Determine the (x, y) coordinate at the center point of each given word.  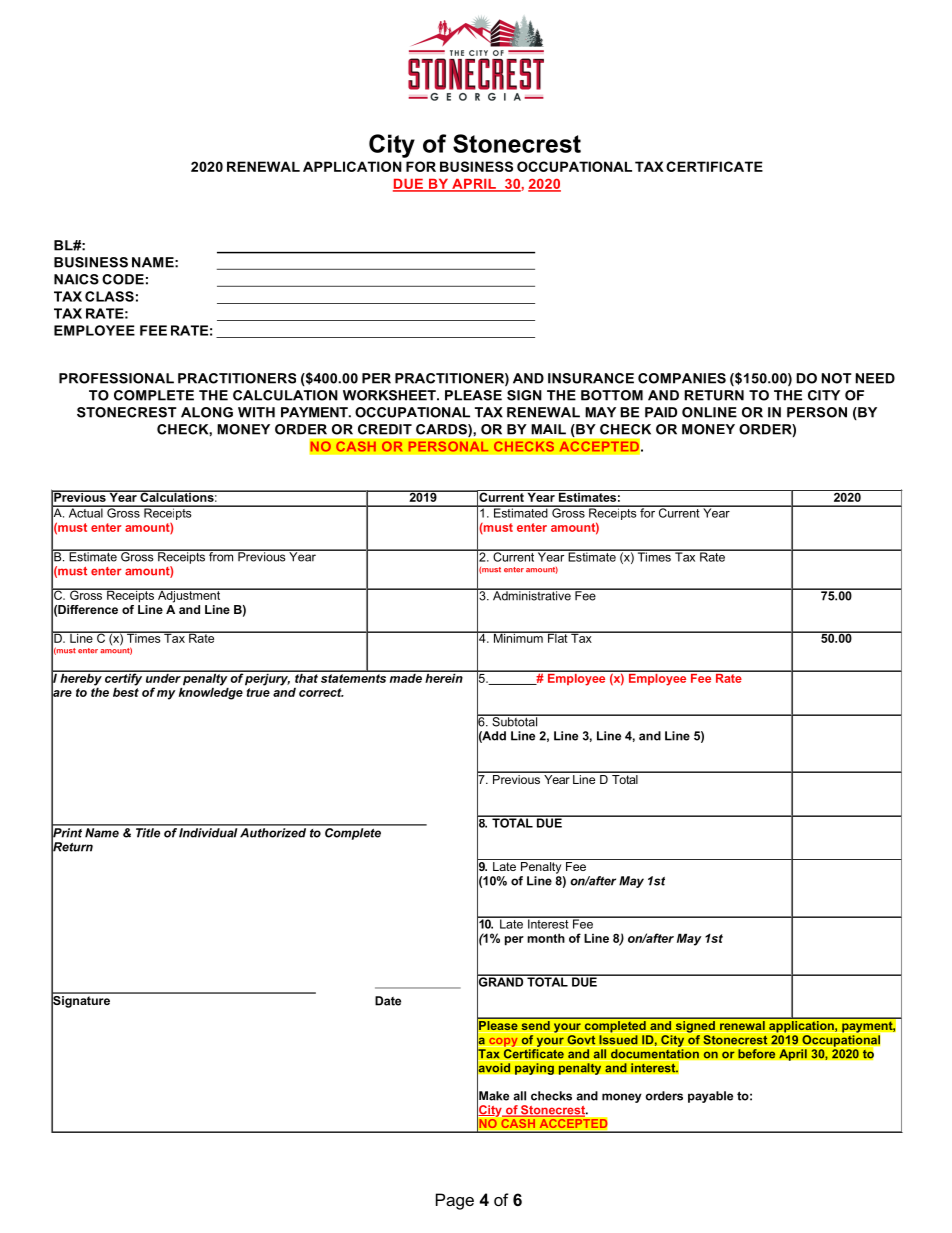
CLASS (109, 296)
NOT (837, 378)
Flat (557, 637)
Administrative (532, 595)
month (546, 938)
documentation (655, 1054)
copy (503, 1042)
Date (388, 1001)
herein (444, 677)
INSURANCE (591, 378)
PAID (661, 412)
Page (455, 1201)
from (221, 556)
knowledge (211, 692)
